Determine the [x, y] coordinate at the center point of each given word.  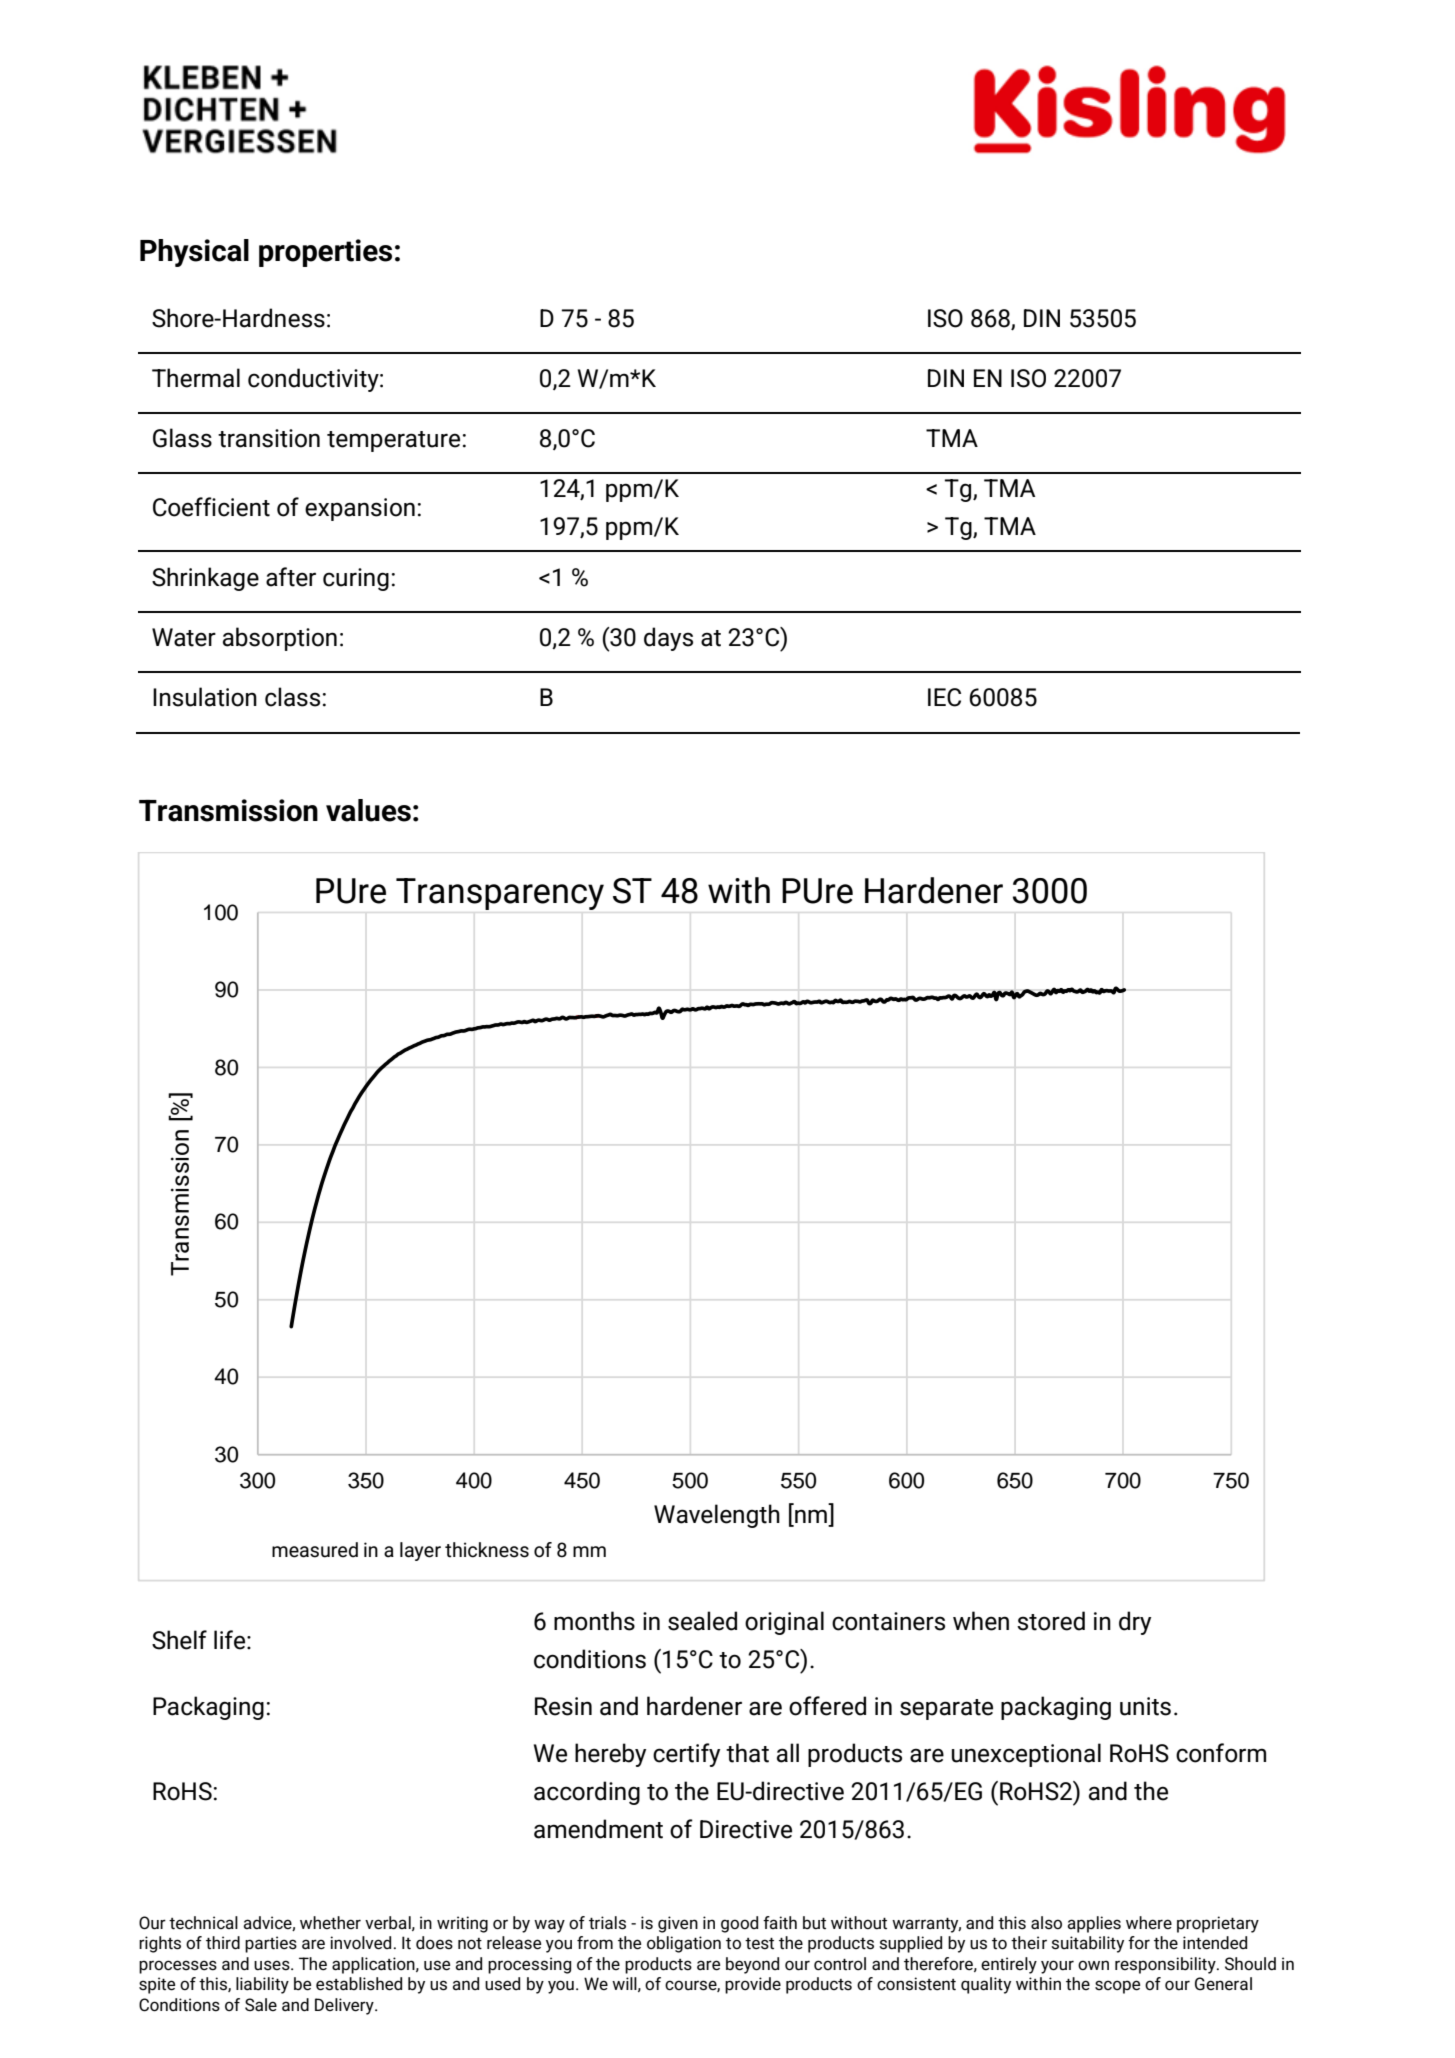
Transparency [500, 894]
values [368, 810]
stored [1051, 1621]
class [292, 697]
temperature [393, 441]
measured [315, 1550]
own [1093, 1965]
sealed [702, 1621]
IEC [944, 697]
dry [1135, 1623]
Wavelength [717, 1516]
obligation [684, 1944]
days [668, 639]
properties [325, 253]
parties [271, 1944]
